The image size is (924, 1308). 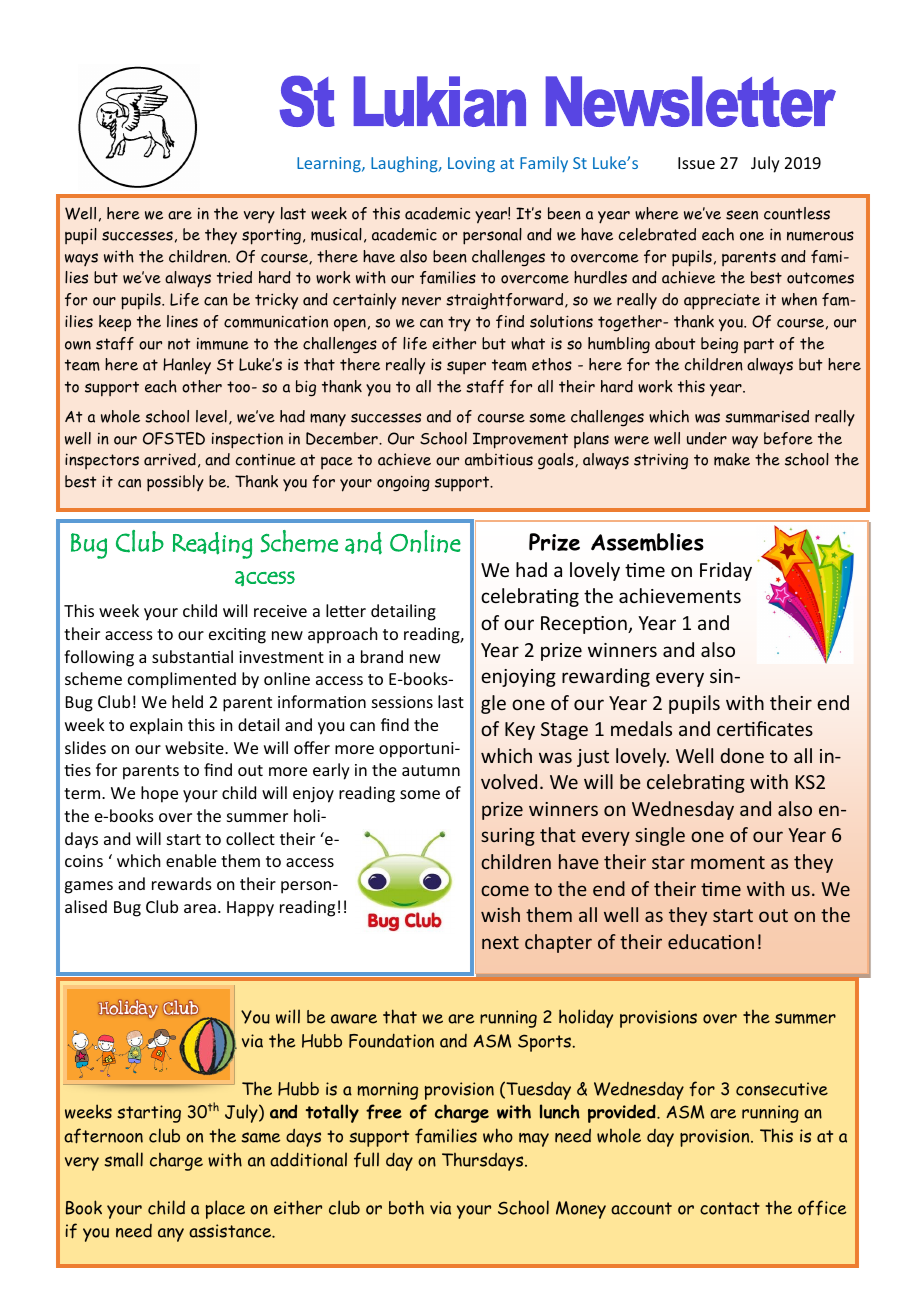 I want to click on both, so click(x=406, y=1208).
